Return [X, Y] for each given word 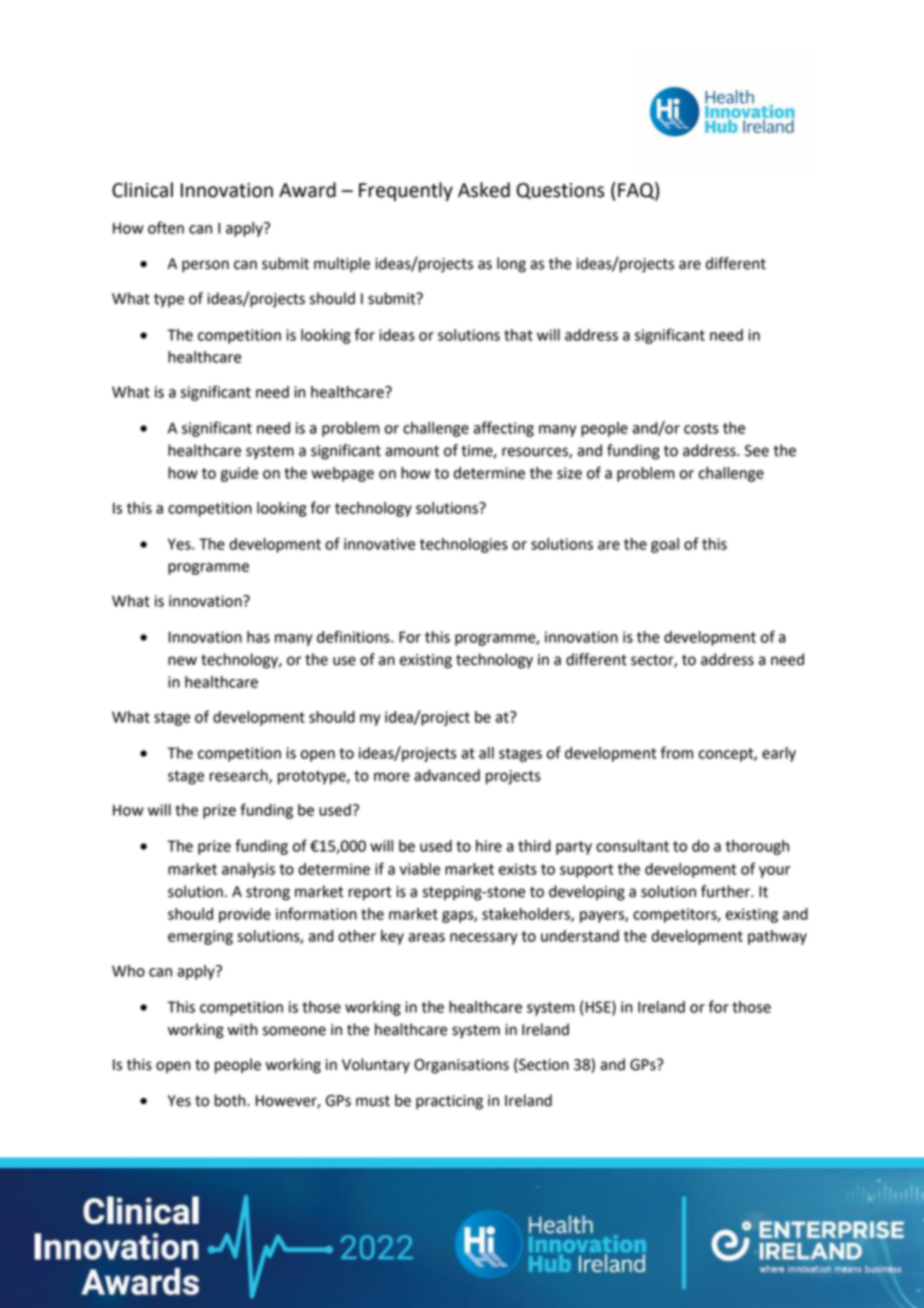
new [182, 661]
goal [665, 545]
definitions [354, 636]
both [231, 1100]
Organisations [461, 1066]
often [166, 227]
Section [543, 1065]
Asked [484, 190]
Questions [560, 191]
